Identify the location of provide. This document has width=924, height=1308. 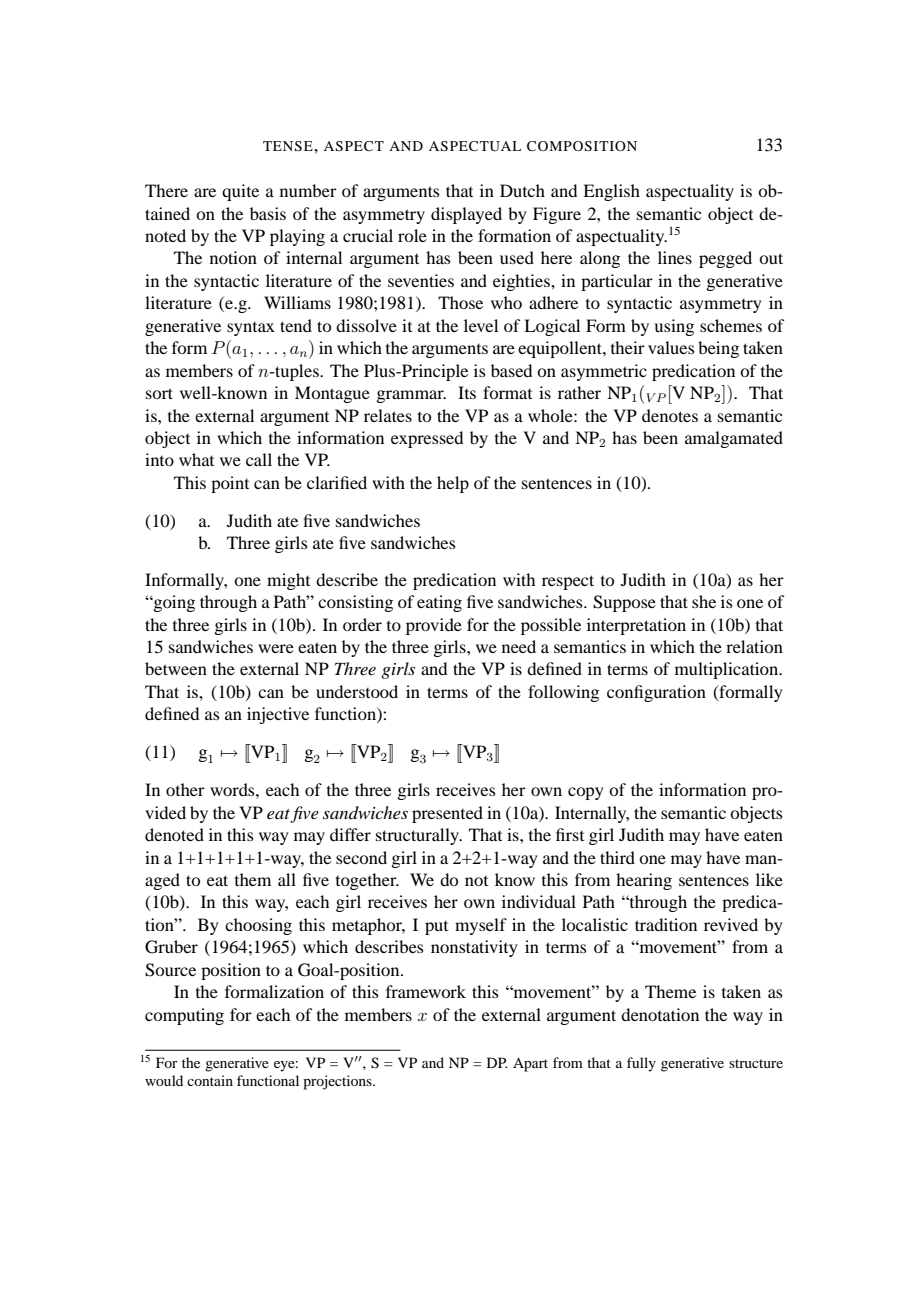
(434, 626).
